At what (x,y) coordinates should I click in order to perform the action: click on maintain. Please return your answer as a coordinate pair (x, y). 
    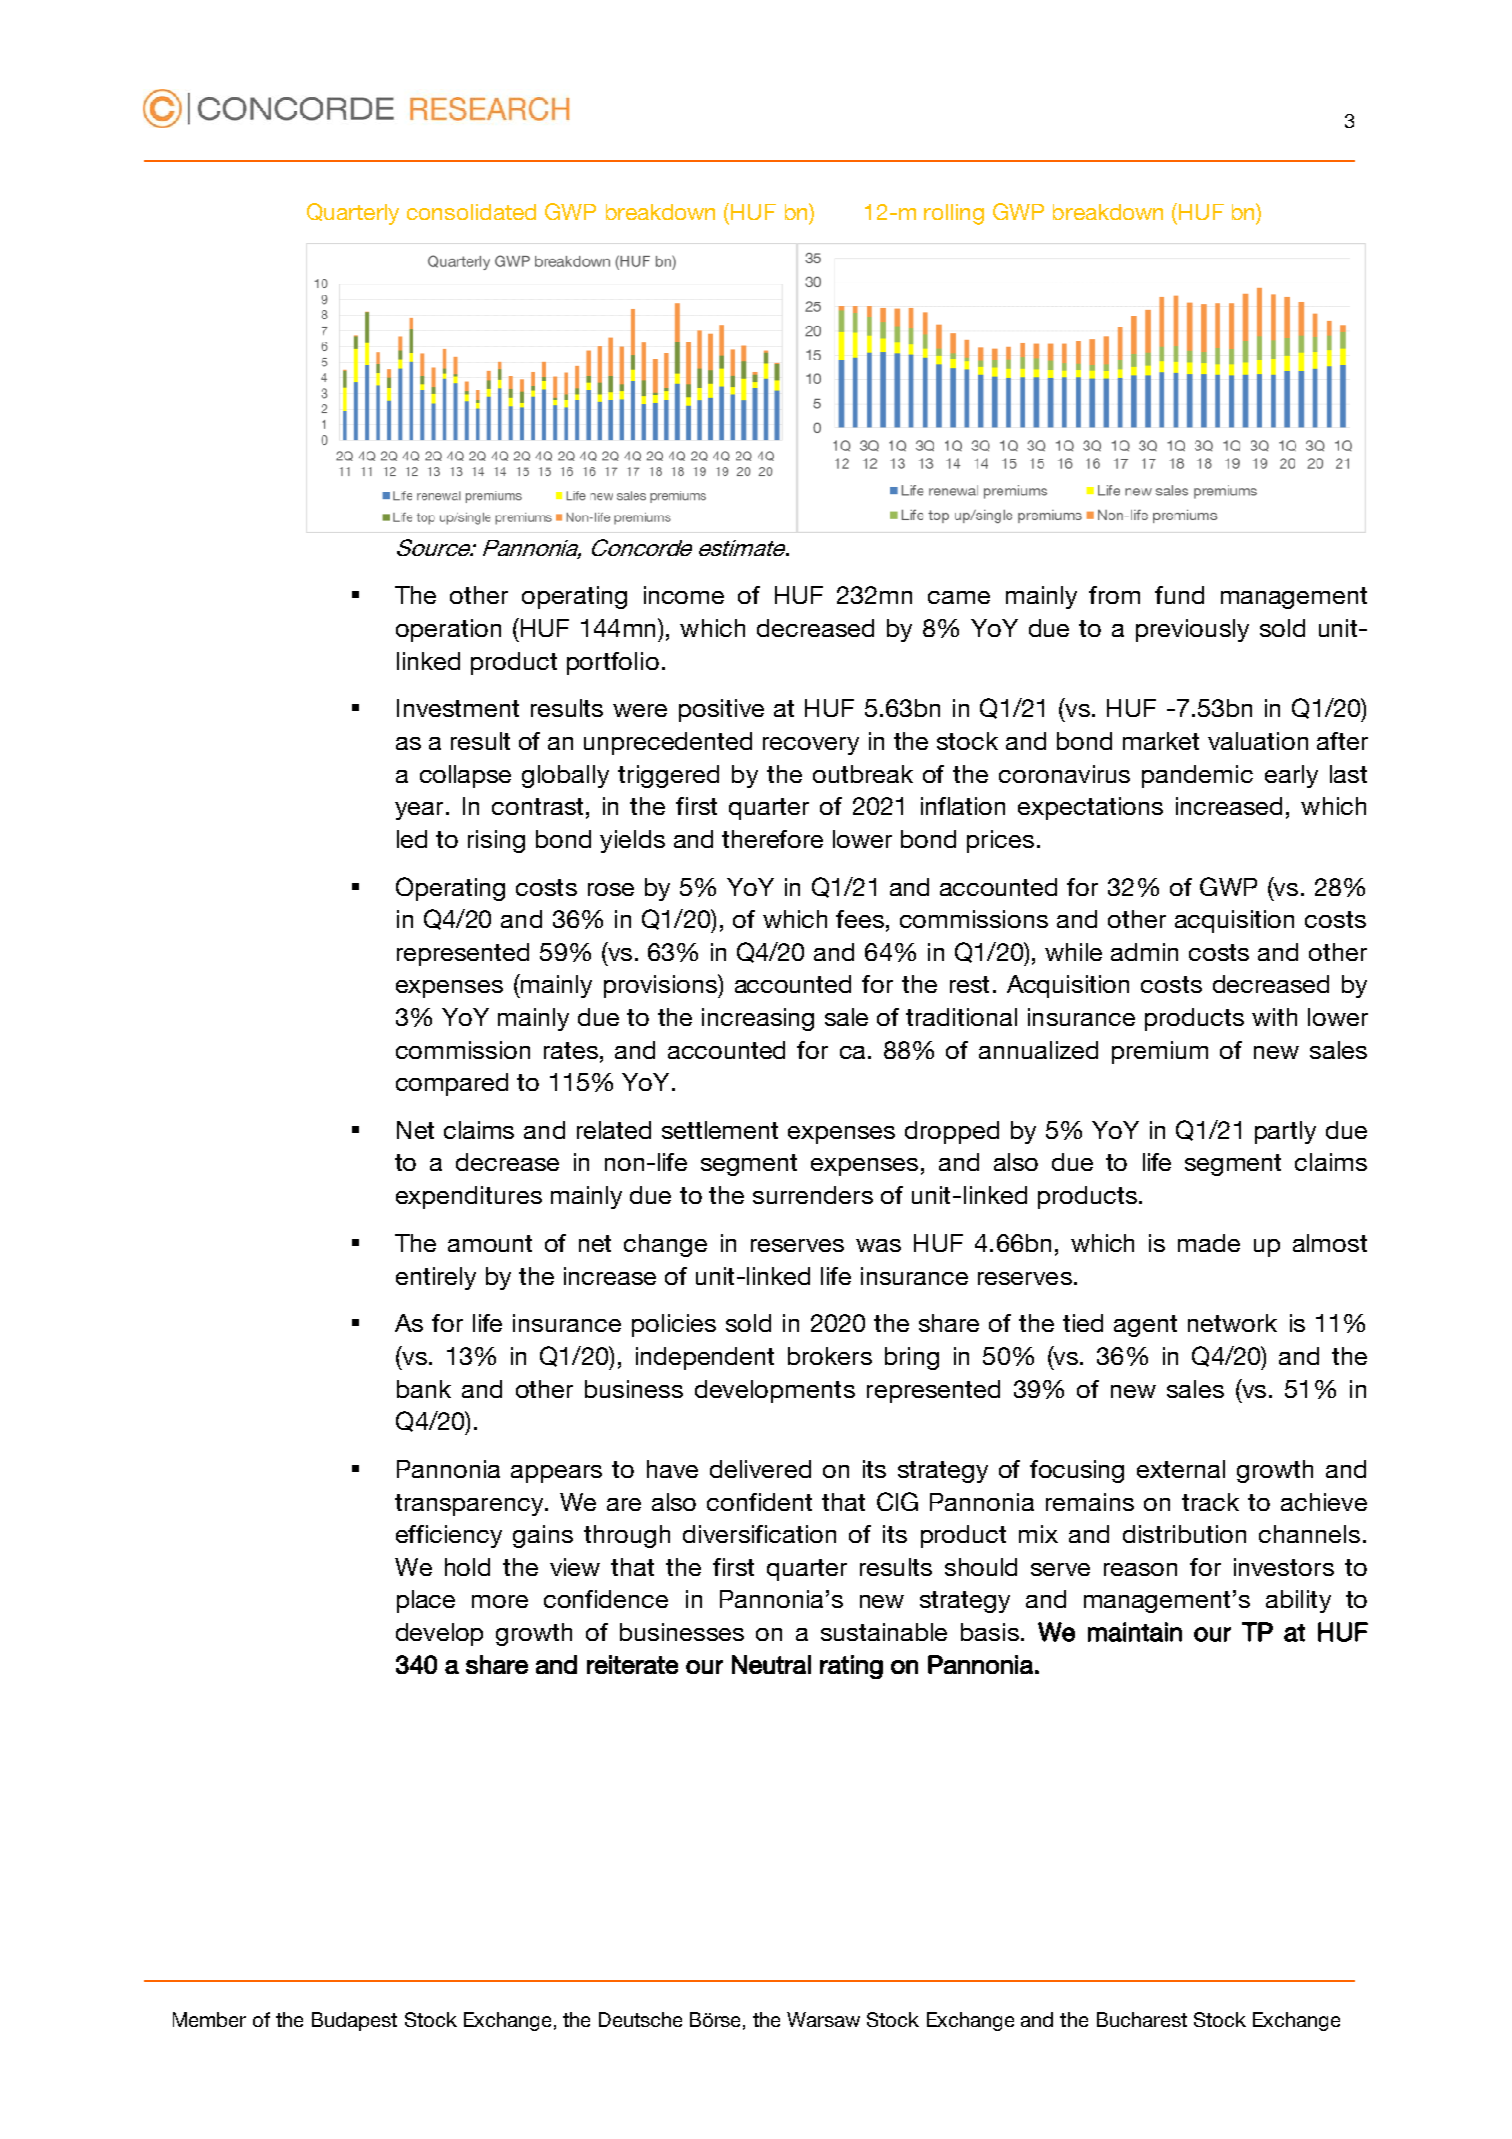
    Looking at the image, I should click on (1135, 1632).
